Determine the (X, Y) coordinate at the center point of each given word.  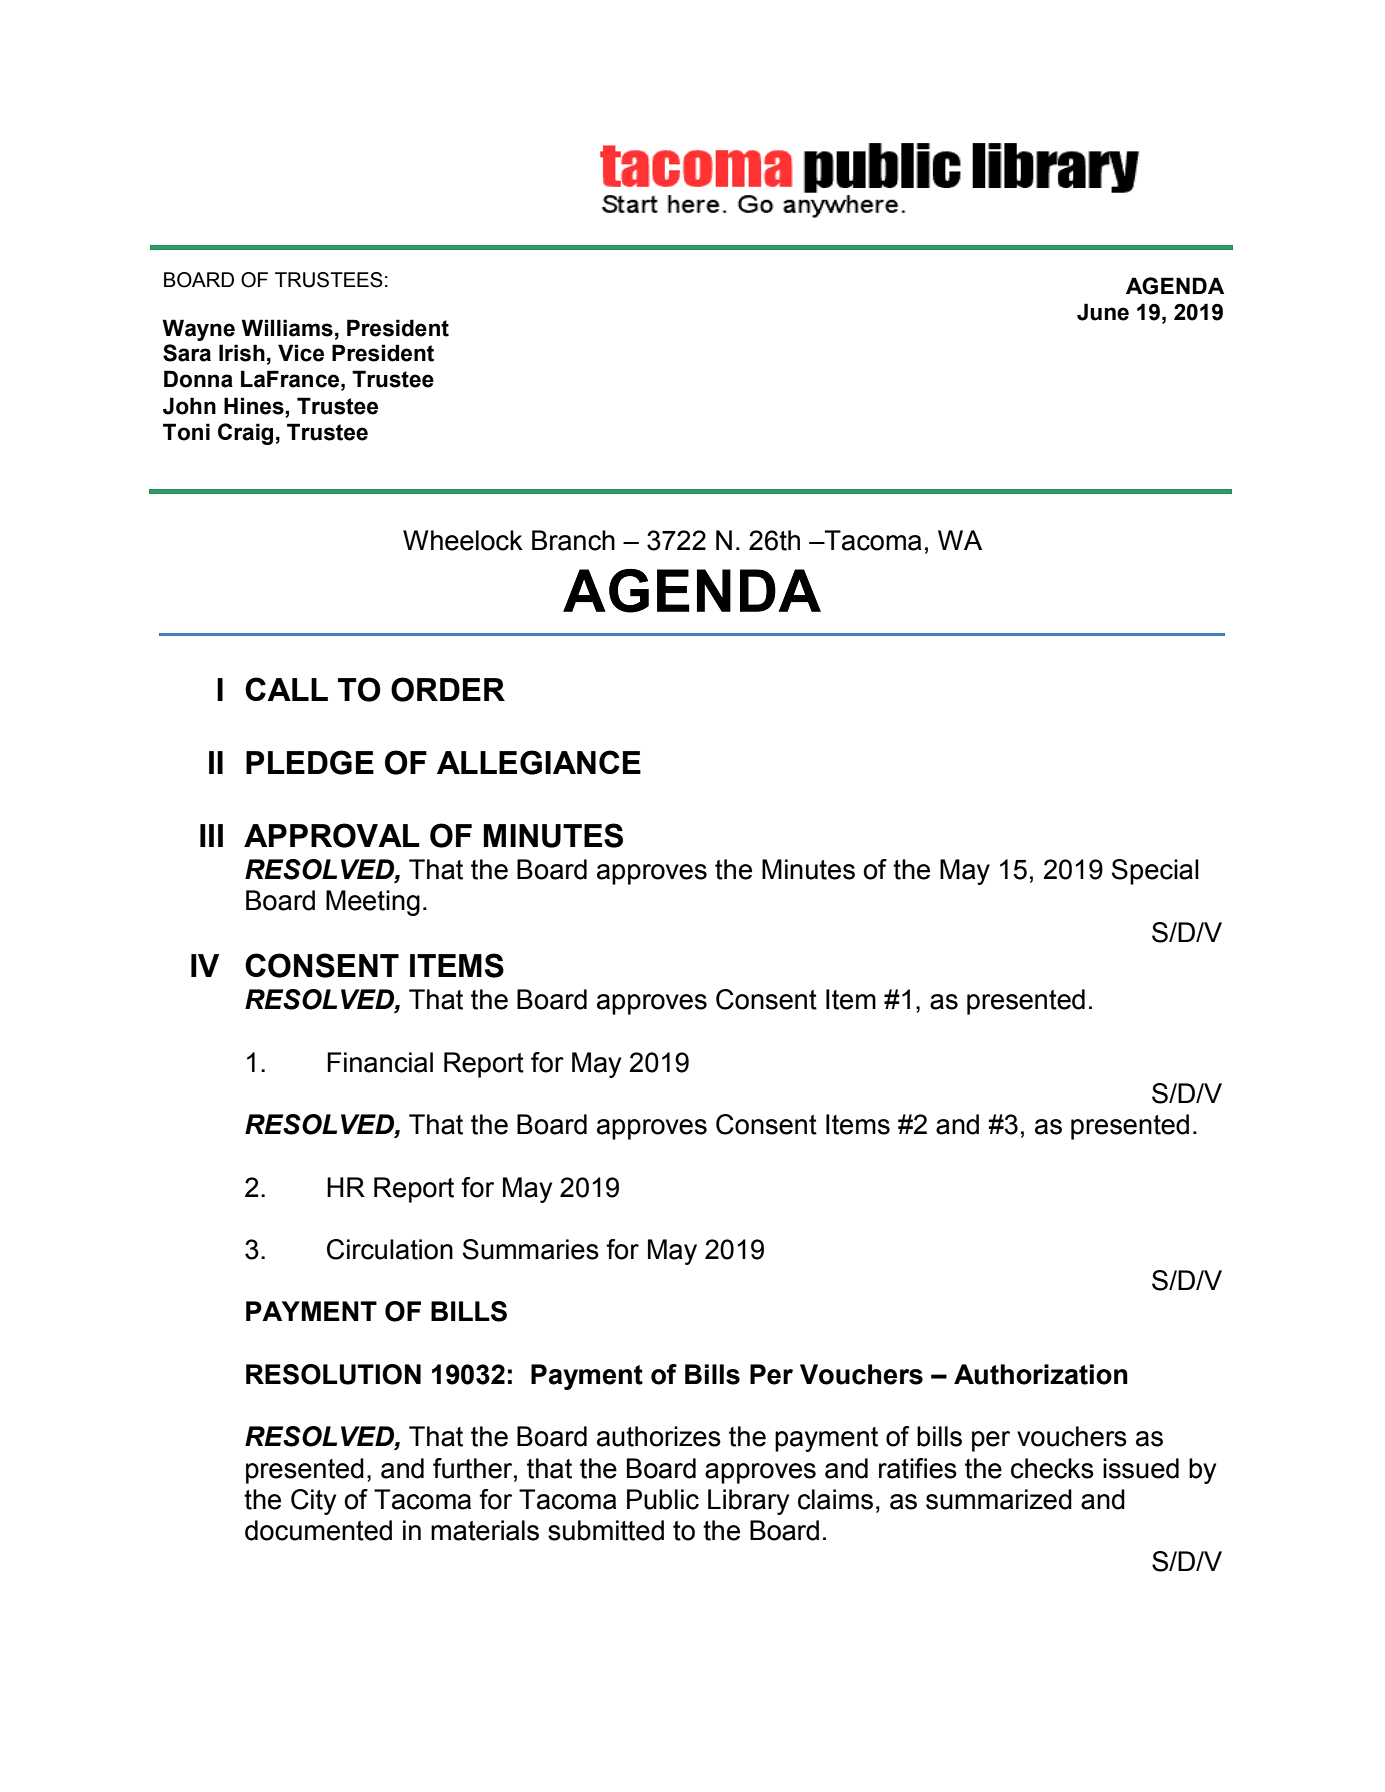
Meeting (373, 903)
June (1103, 312)
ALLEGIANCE (539, 762)
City (313, 1502)
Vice (301, 353)
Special (1155, 872)
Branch (573, 540)
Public (663, 1499)
